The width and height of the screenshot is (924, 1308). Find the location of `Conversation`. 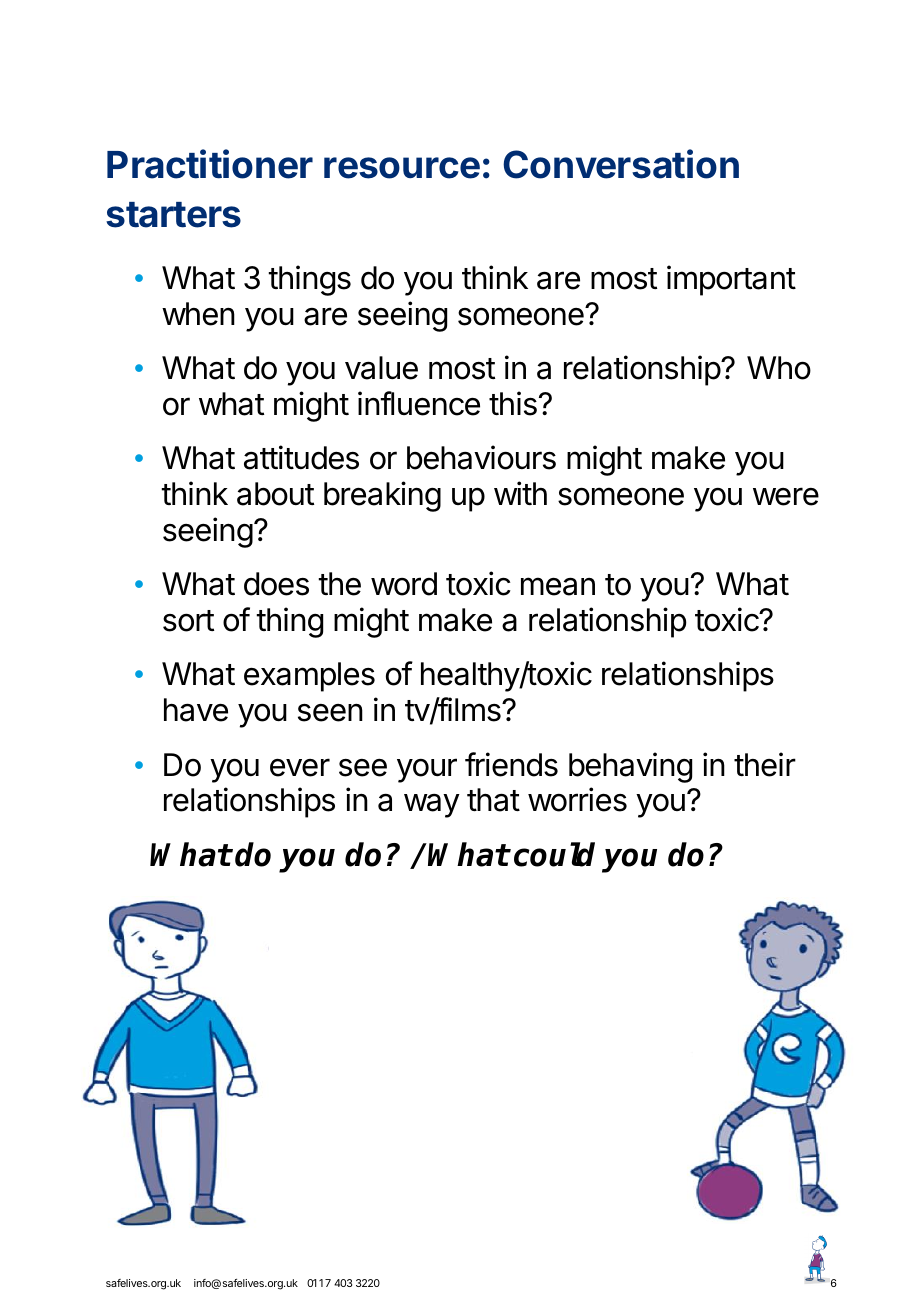

Conversation is located at coordinates (621, 164).
